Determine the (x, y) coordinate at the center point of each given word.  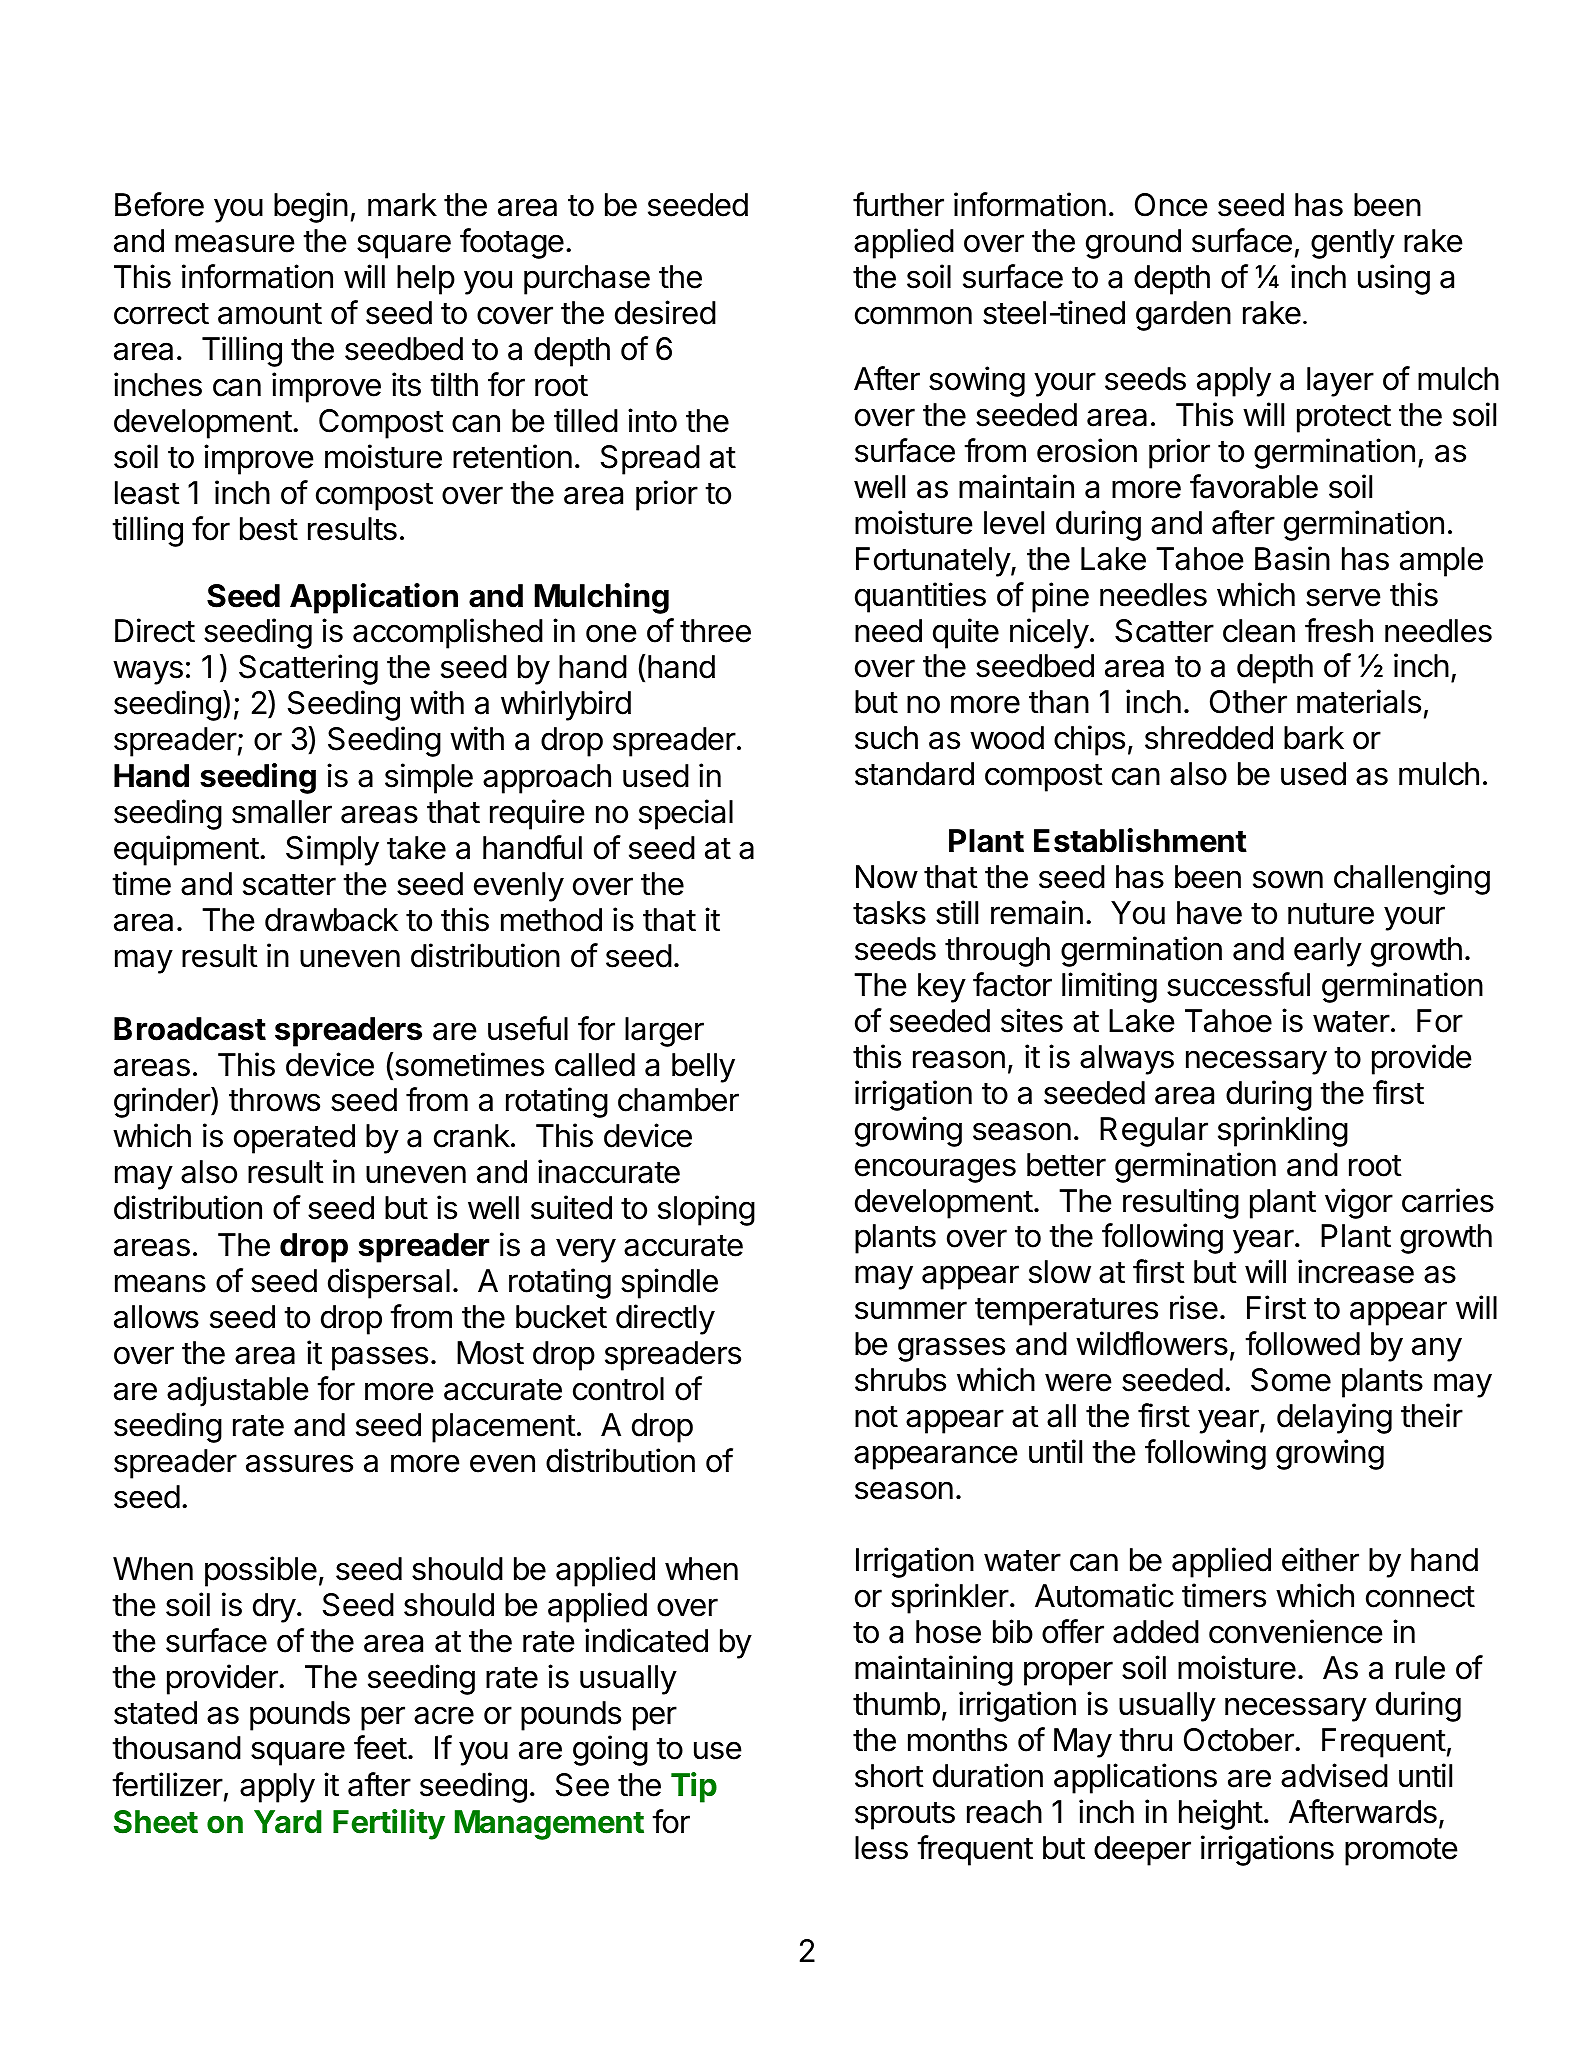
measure (235, 243)
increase (1356, 1271)
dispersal (389, 1283)
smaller (282, 812)
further (898, 204)
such (886, 738)
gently (1353, 244)
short (889, 1776)
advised (1334, 1775)
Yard (288, 1822)
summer (911, 1310)
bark (1314, 738)
